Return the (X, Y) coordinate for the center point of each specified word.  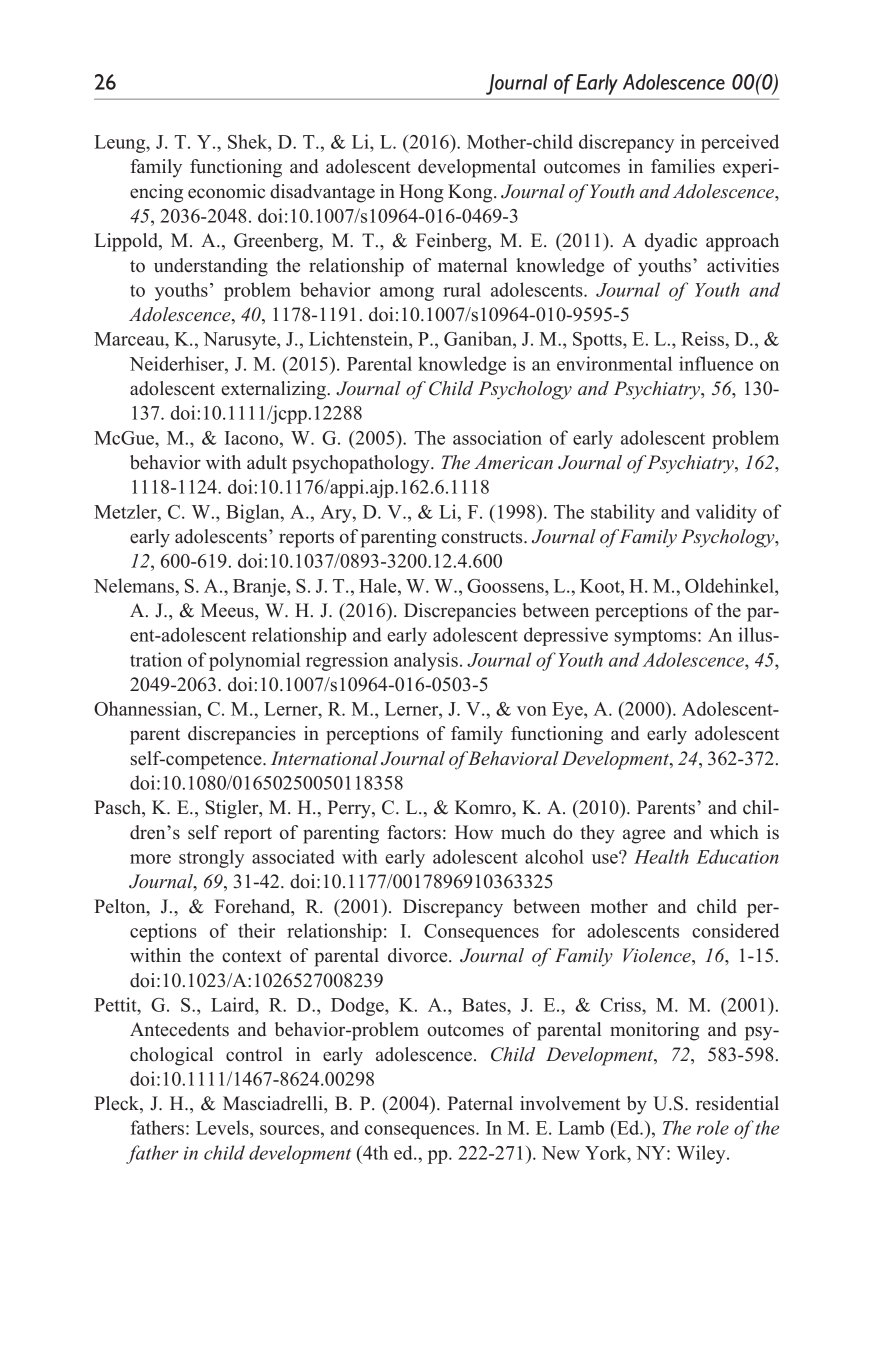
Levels (223, 1127)
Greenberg (277, 242)
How (474, 832)
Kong (471, 193)
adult (267, 462)
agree (644, 836)
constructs (483, 537)
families (683, 166)
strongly (211, 858)
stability (623, 513)
